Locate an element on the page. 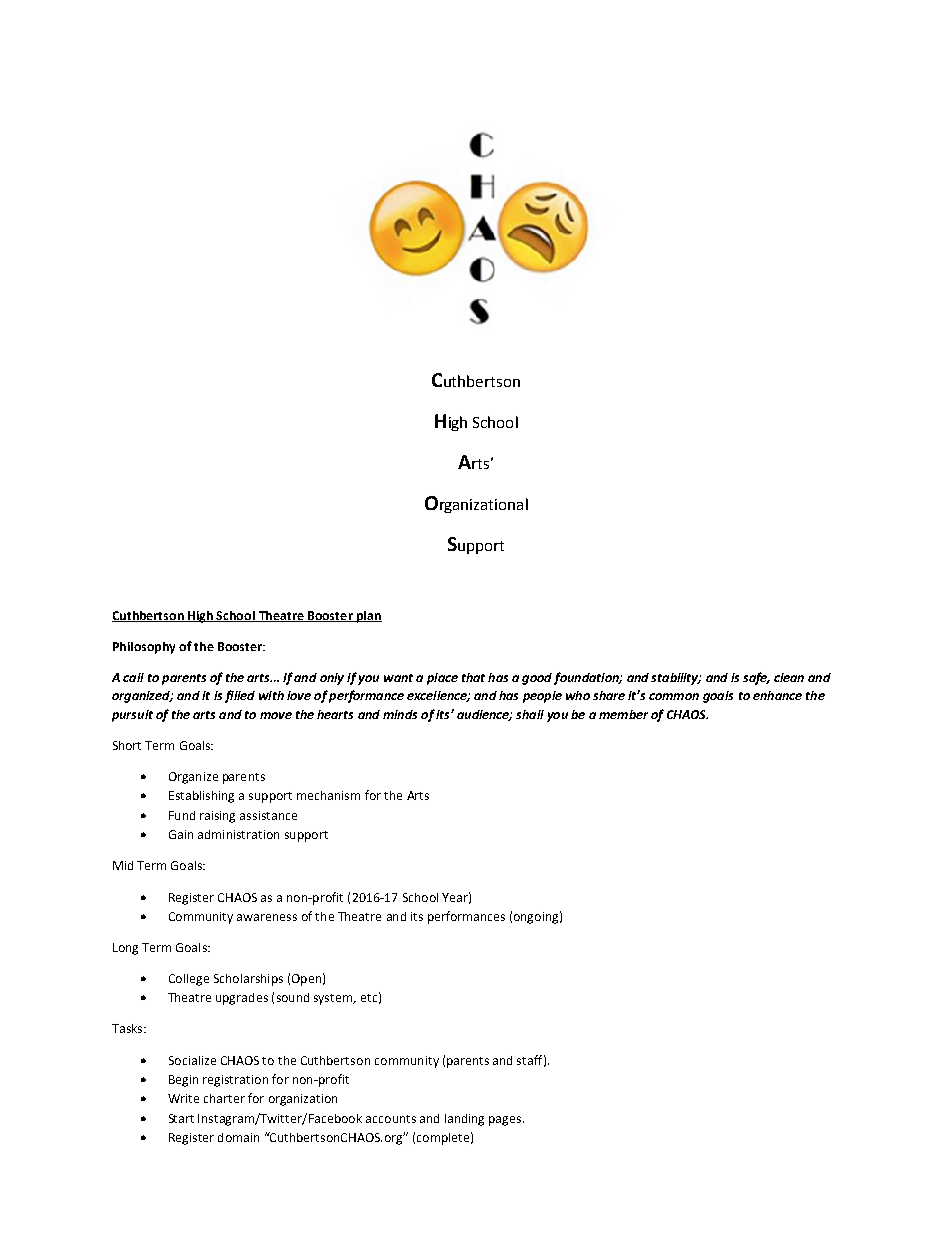  awareness is located at coordinates (267, 917).
